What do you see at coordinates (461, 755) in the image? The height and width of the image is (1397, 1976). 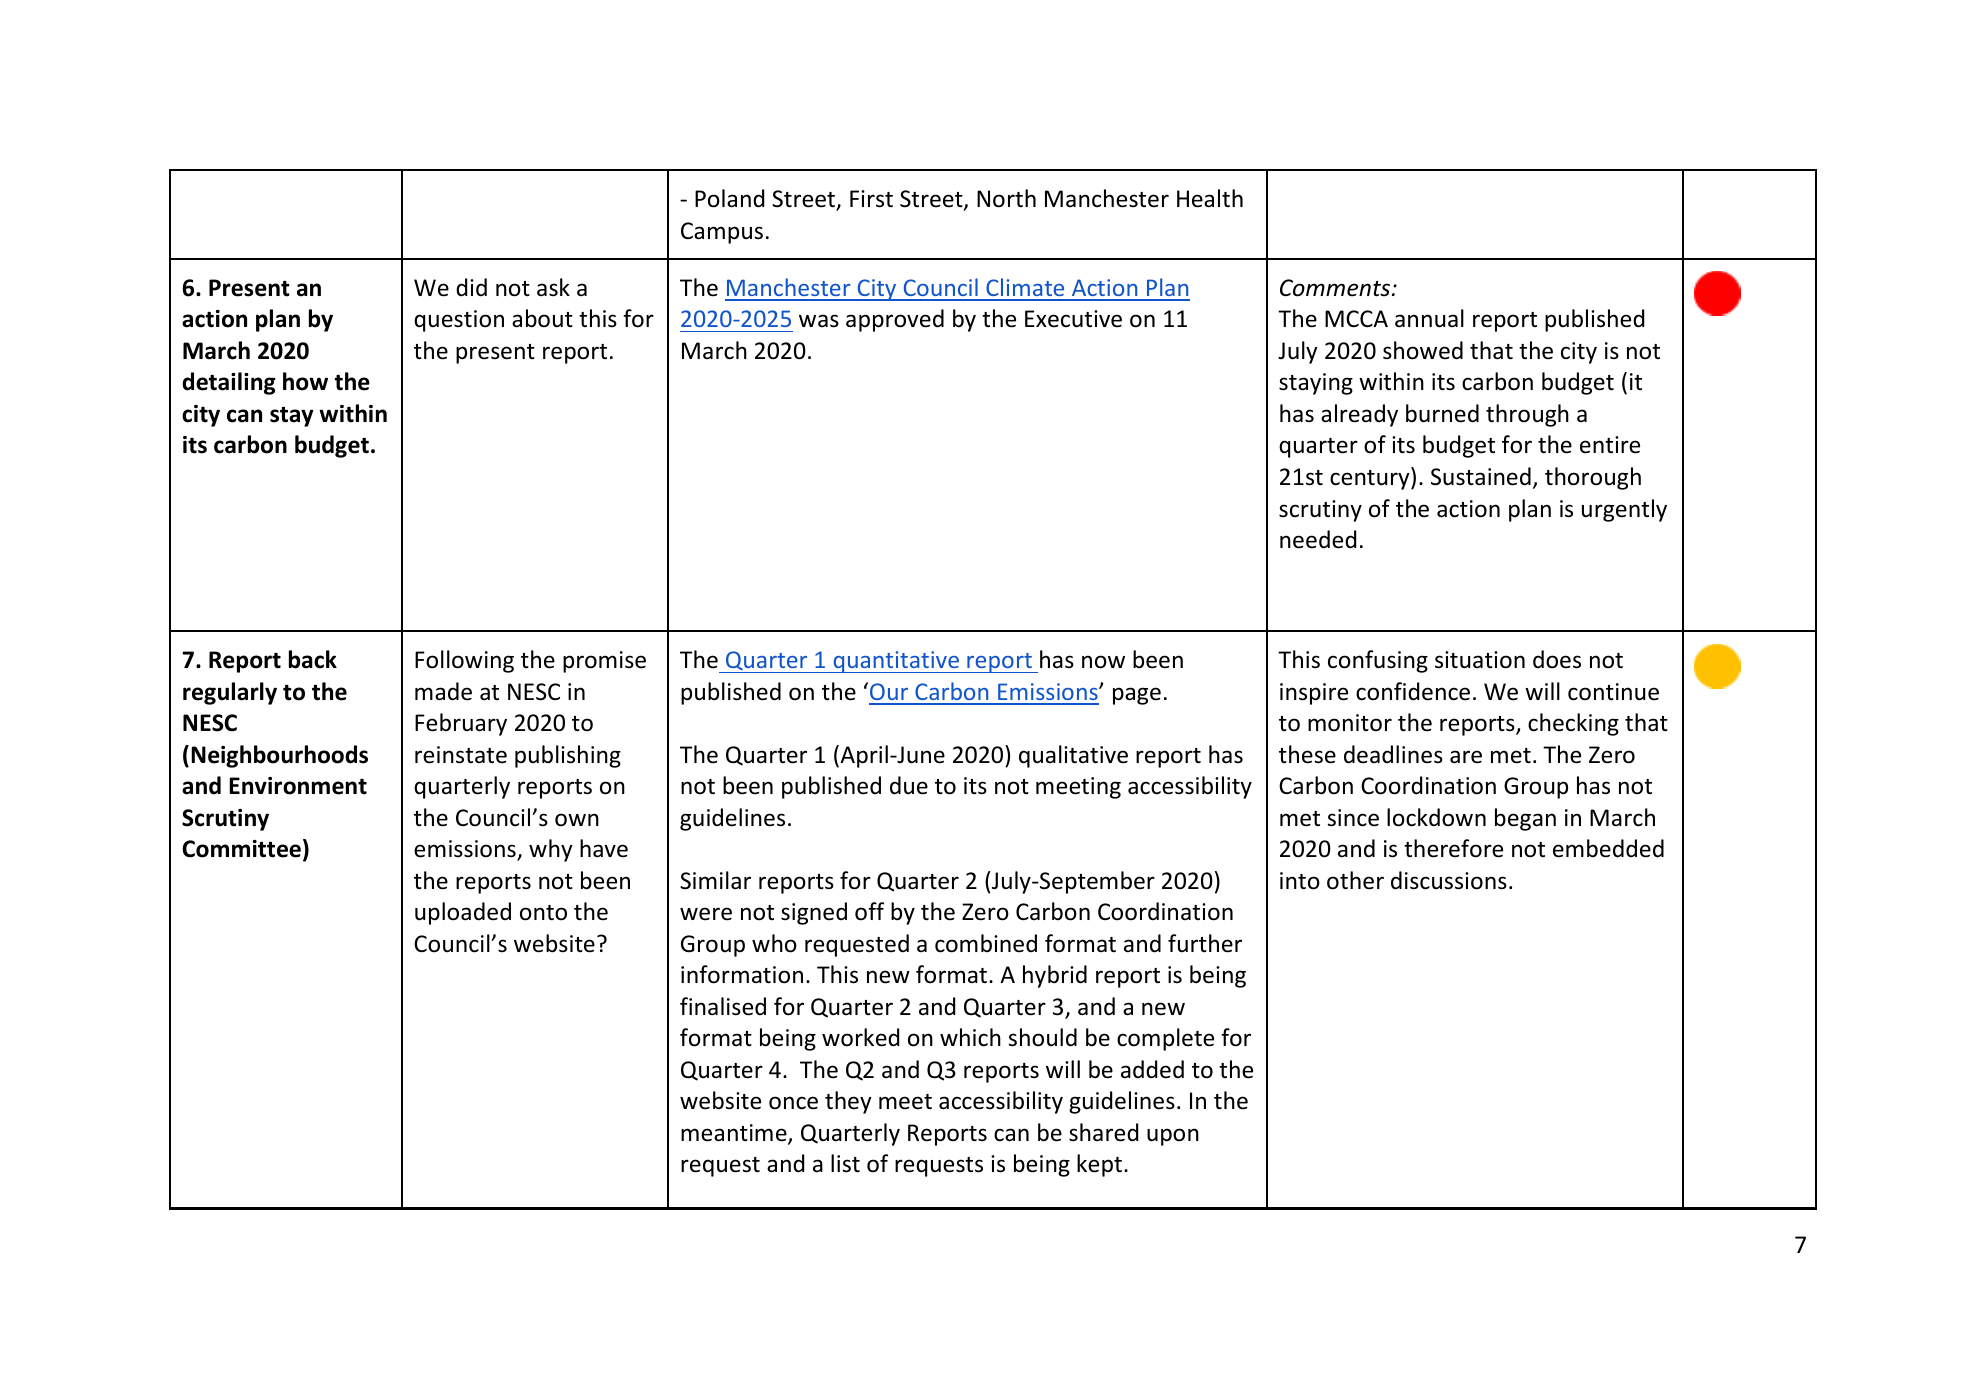 I see `reinstate` at bounding box center [461, 755].
